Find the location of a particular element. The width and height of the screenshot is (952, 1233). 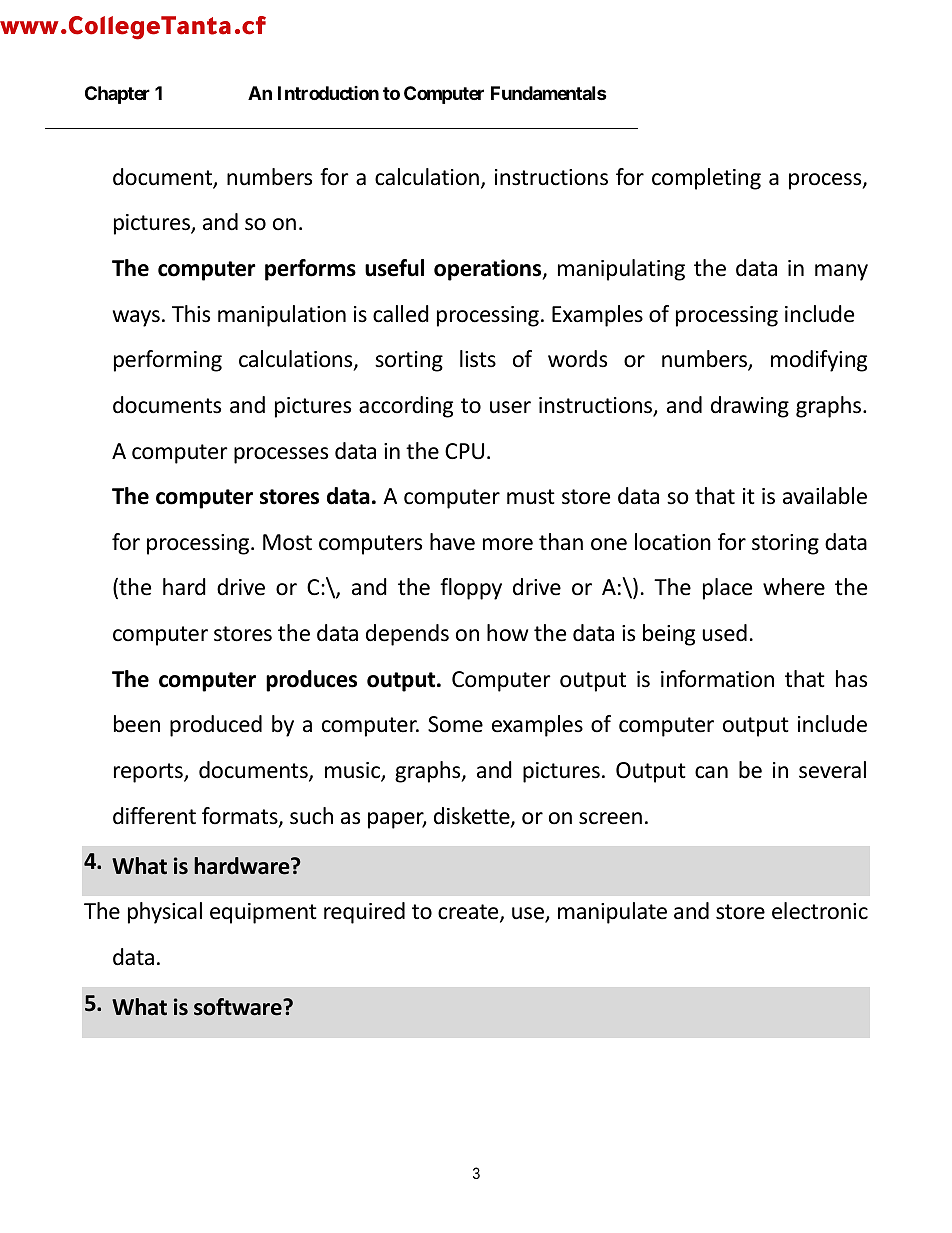

Most is located at coordinates (287, 542).
